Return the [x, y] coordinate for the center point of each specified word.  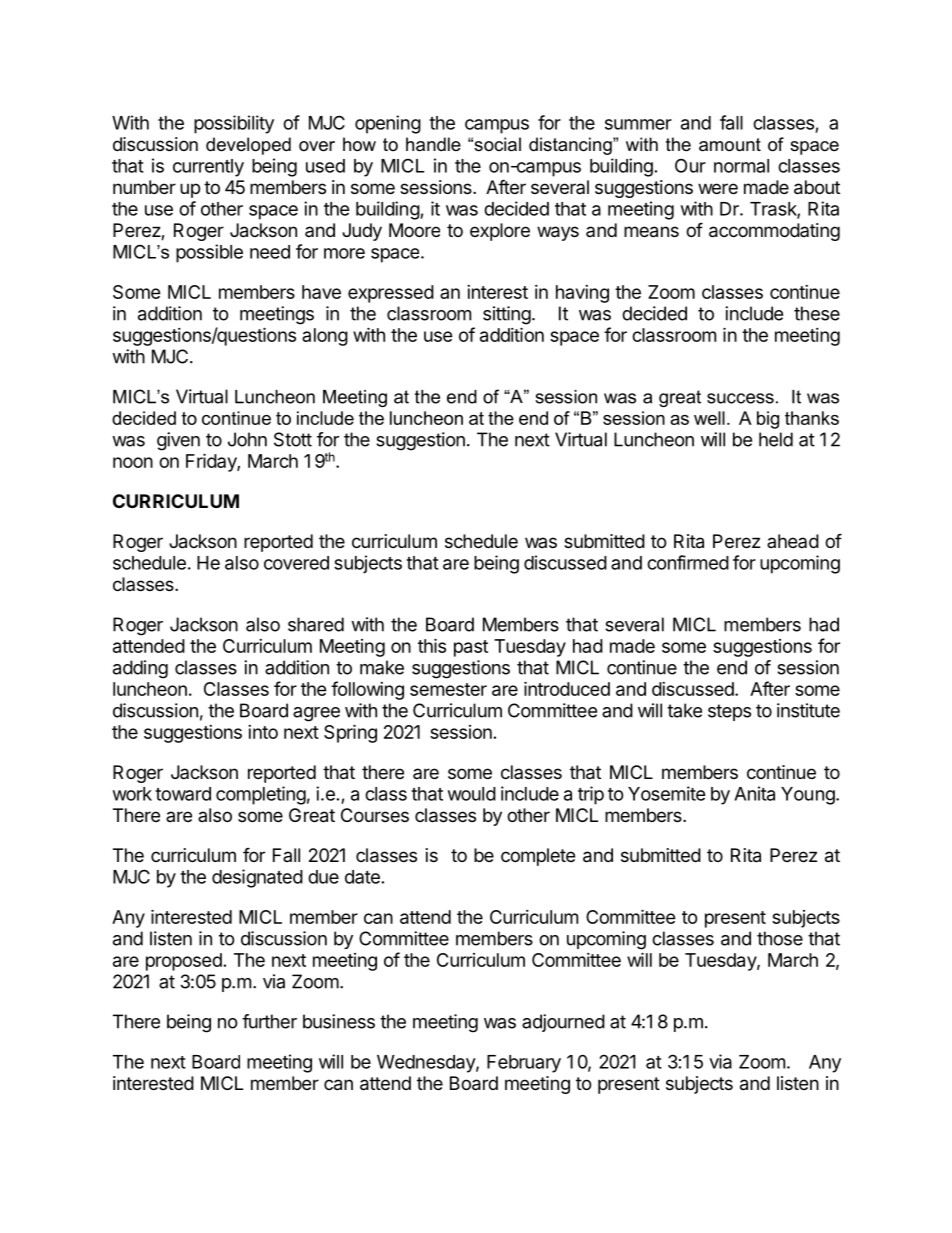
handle [433, 144]
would [472, 794]
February [524, 1064]
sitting [507, 315]
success [740, 398]
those [780, 938]
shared [316, 624]
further [269, 1021]
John [247, 439]
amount [730, 145]
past [471, 648]
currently [208, 168]
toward [183, 794]
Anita [754, 793]
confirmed [688, 562]
